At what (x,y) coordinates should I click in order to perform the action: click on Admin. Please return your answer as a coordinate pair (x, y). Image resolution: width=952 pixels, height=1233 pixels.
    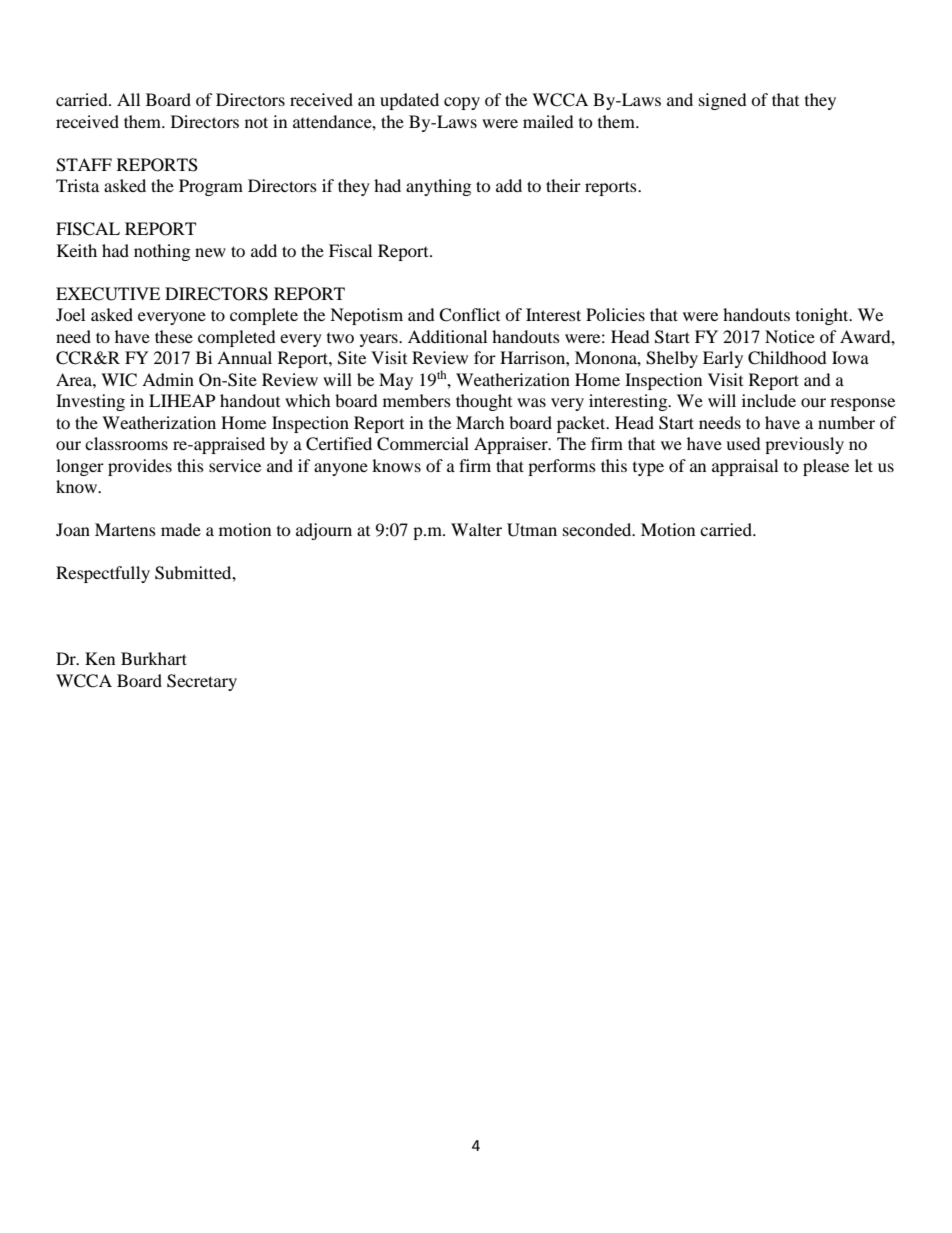
    Looking at the image, I should click on (168, 379).
